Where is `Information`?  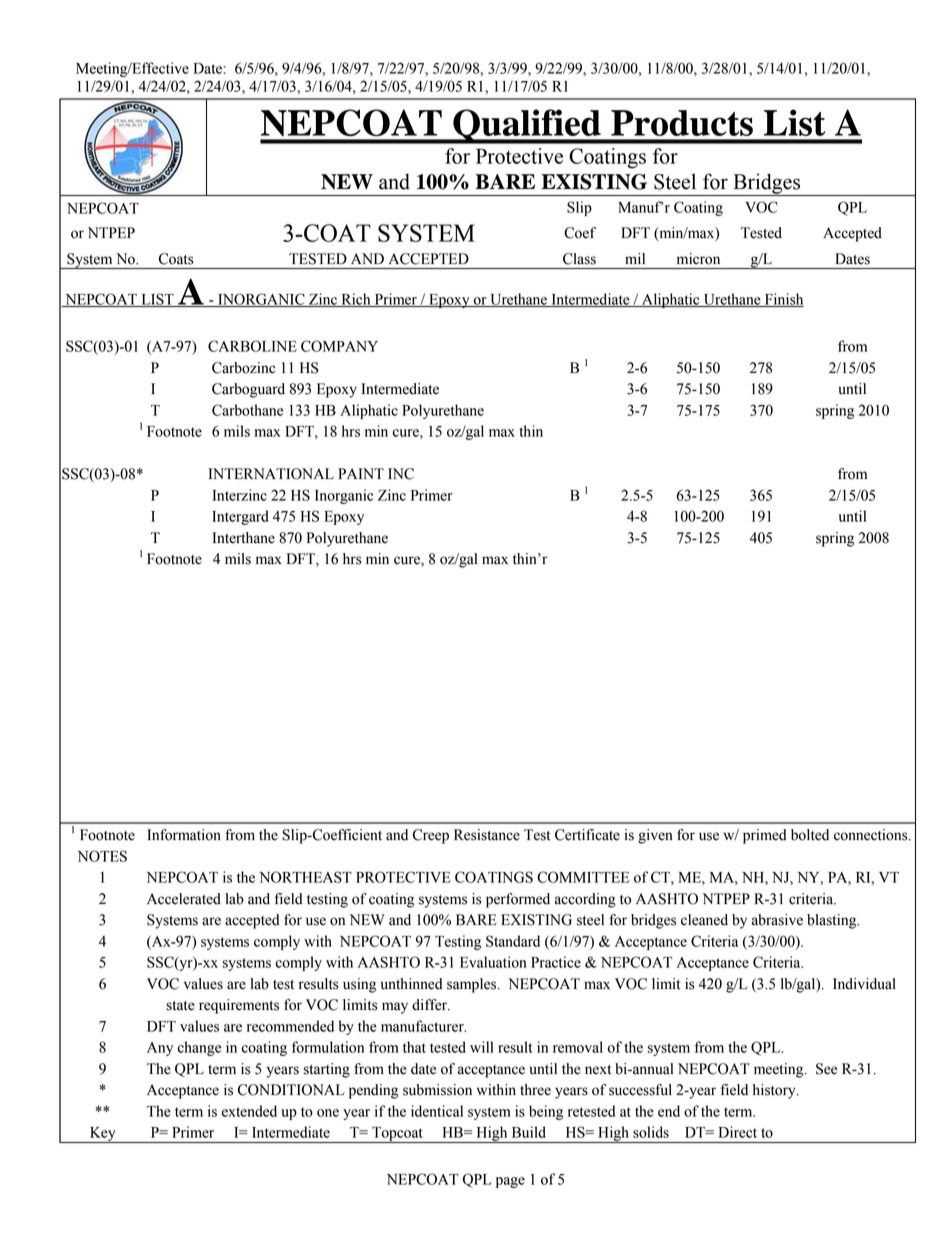
Information is located at coordinates (184, 835).
